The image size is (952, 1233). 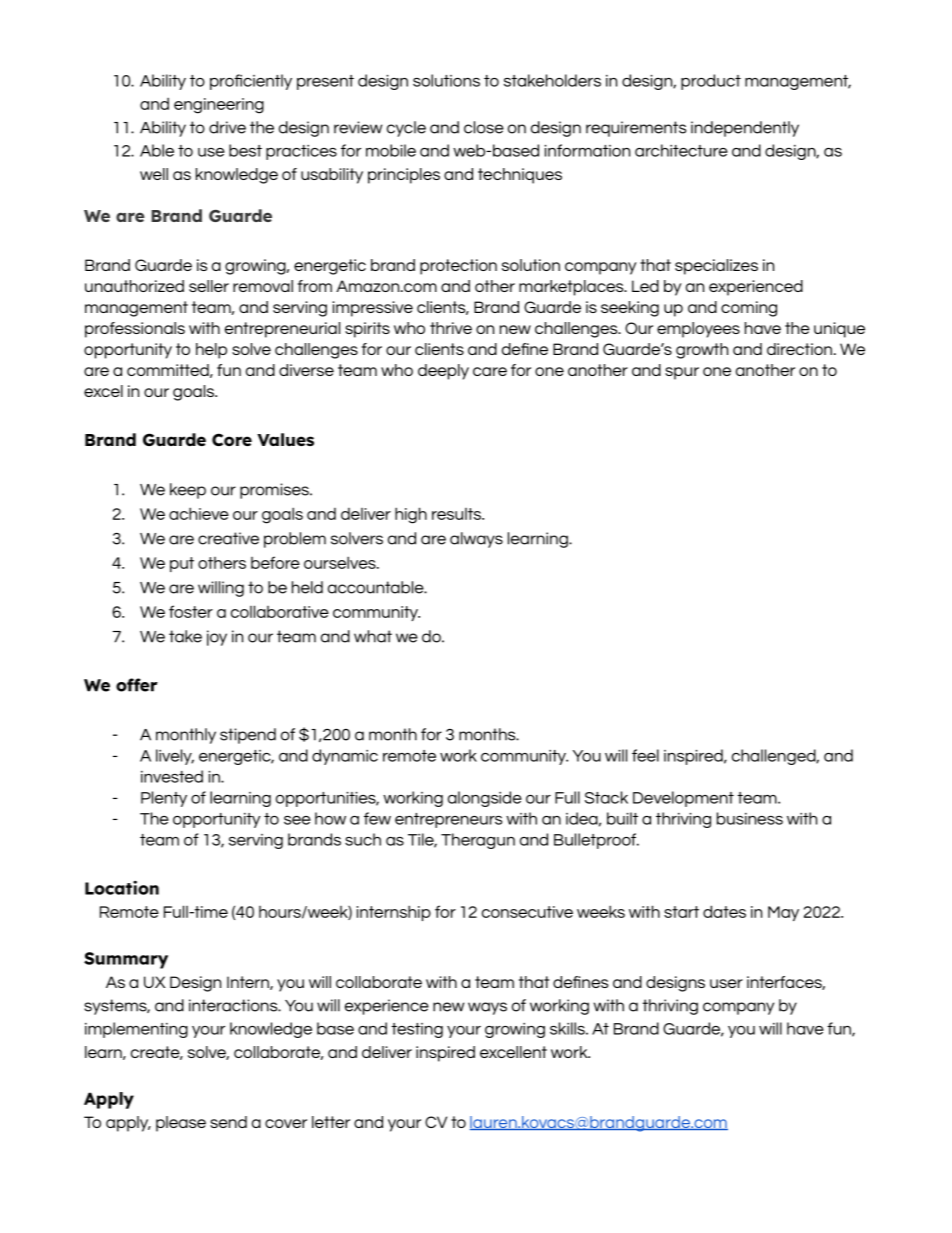 I want to click on engineering, so click(x=219, y=106).
